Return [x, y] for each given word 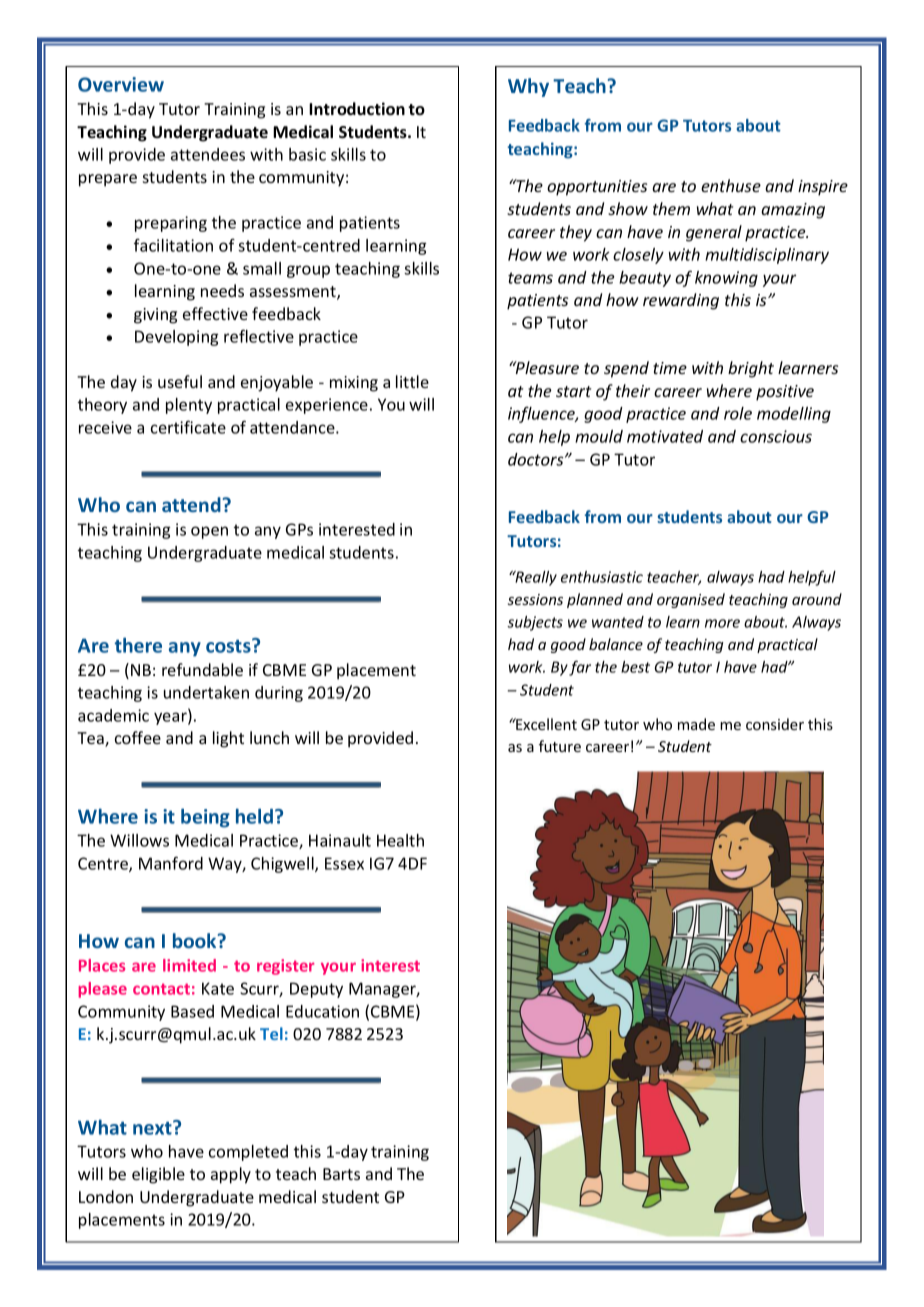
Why [528, 87]
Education [322, 1011]
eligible [158, 1175]
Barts [341, 1174]
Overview [121, 84]
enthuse [731, 185]
